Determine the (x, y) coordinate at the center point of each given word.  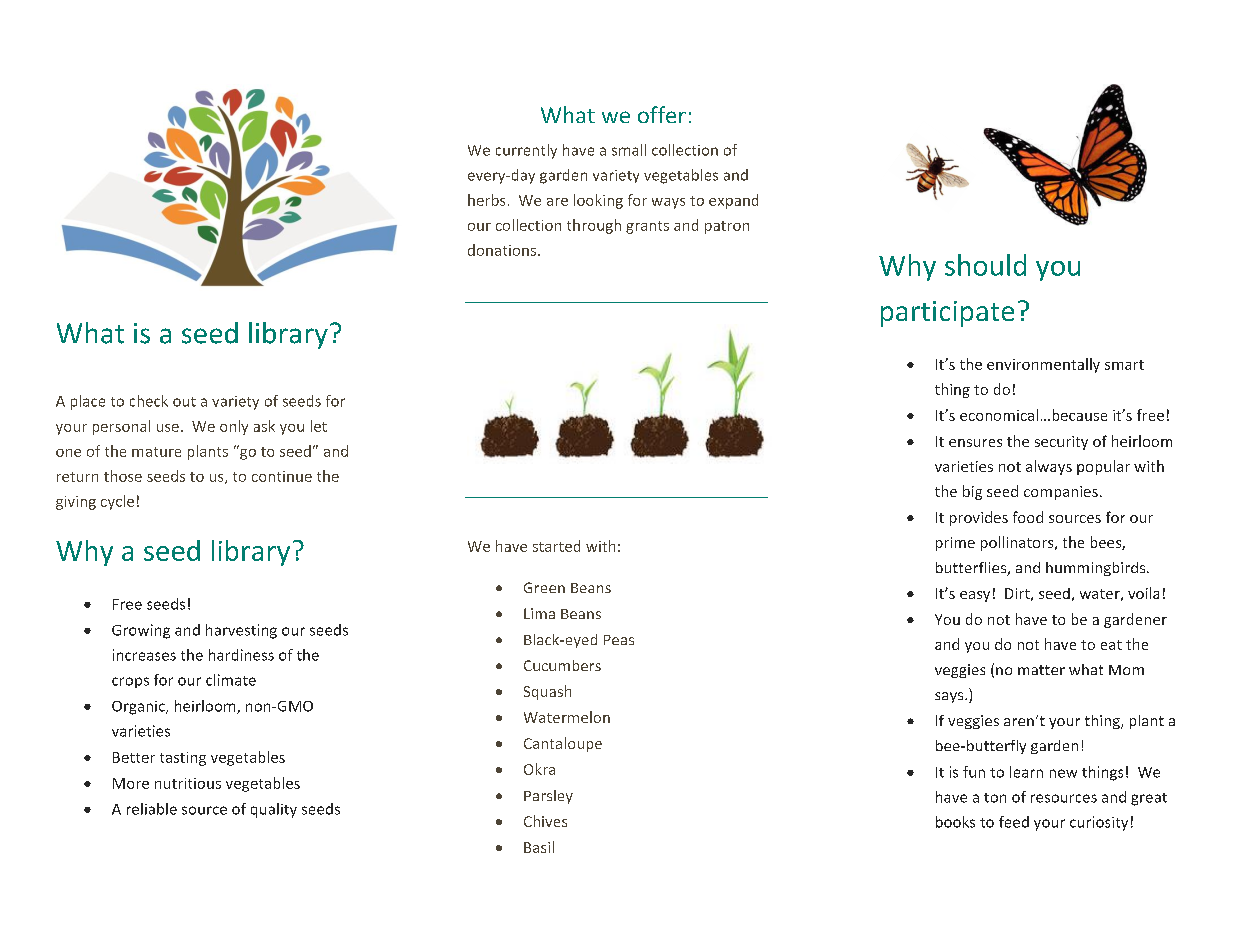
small (629, 150)
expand (733, 201)
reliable (152, 809)
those (123, 476)
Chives (545, 821)
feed (1014, 822)
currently (526, 151)
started (556, 546)
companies (1061, 493)
